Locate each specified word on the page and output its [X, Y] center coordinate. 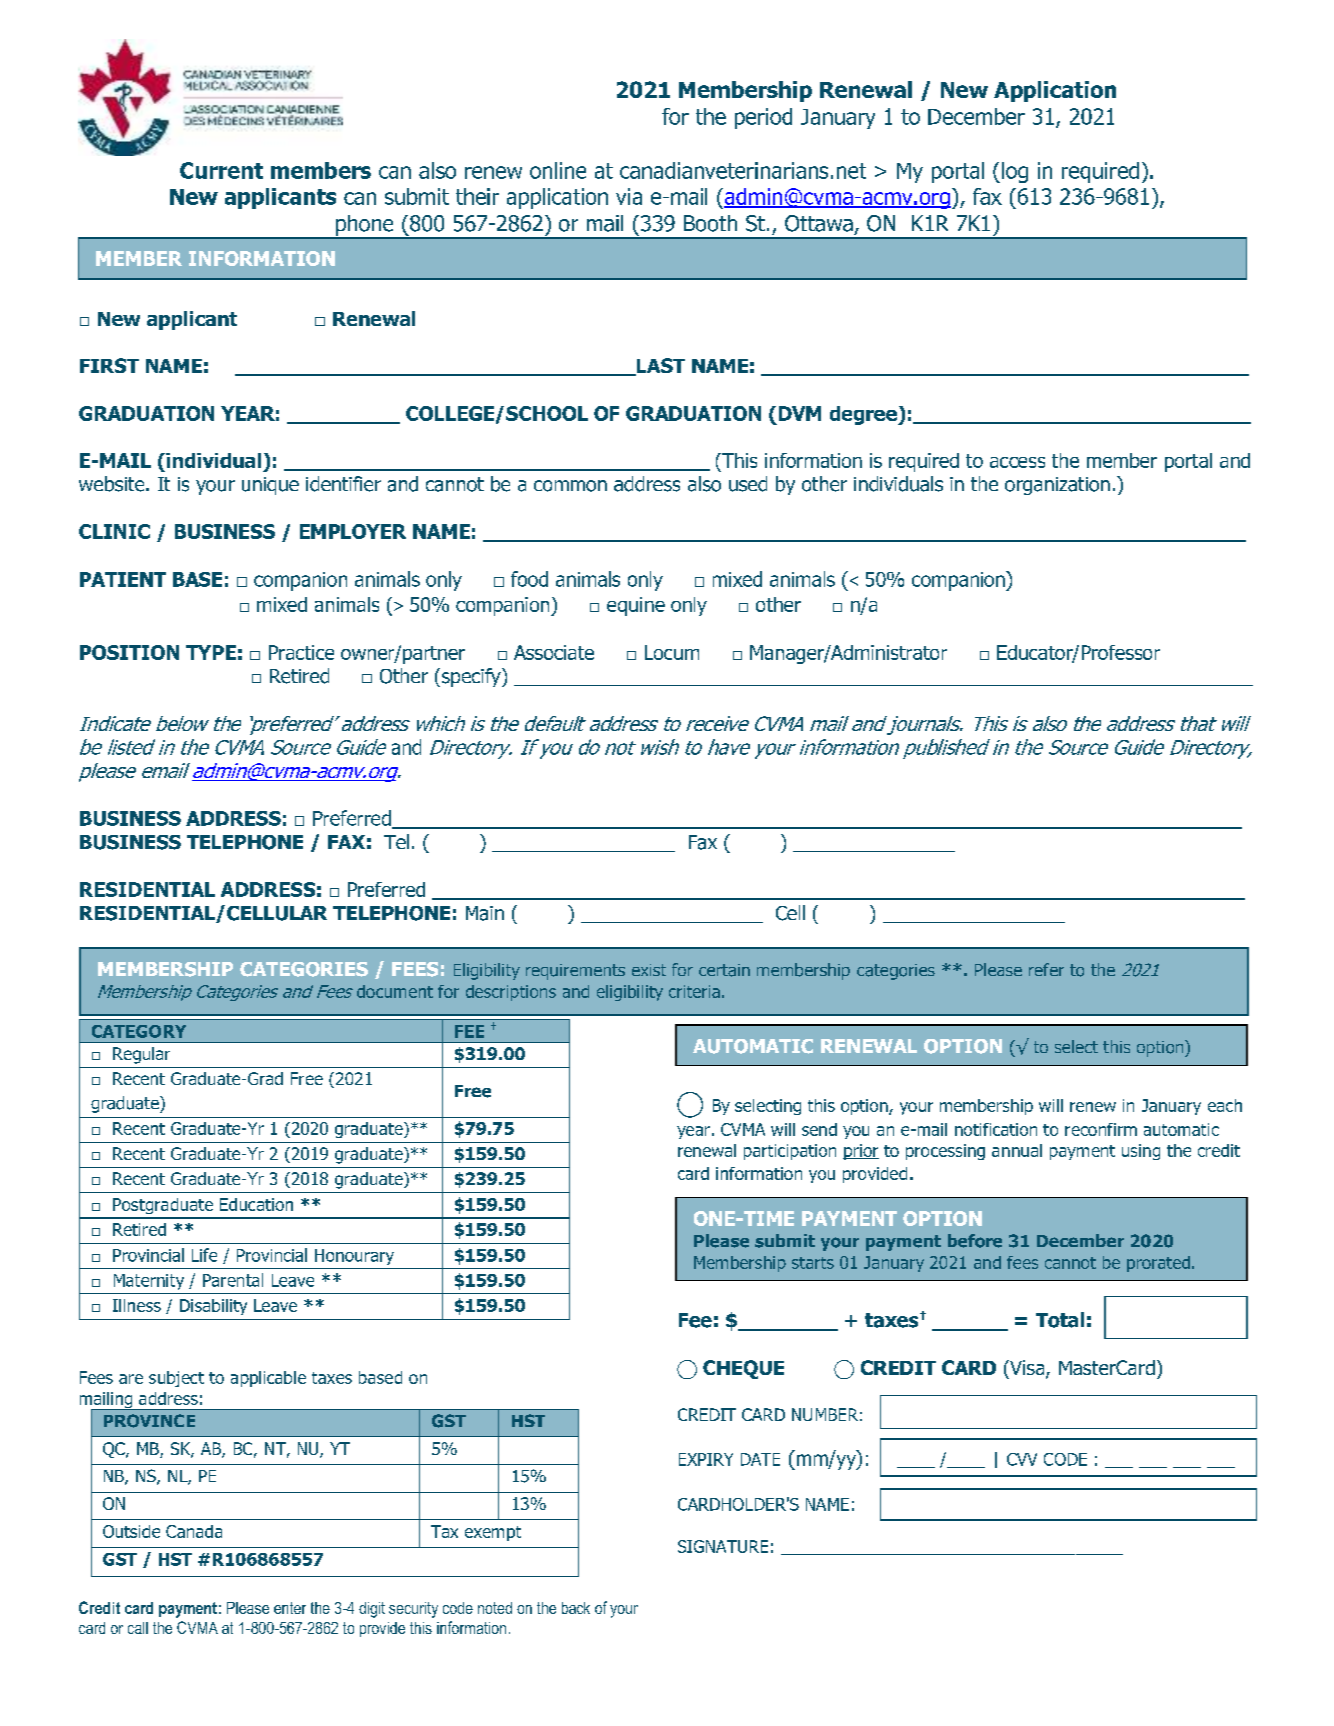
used [748, 484]
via [629, 196]
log [1015, 172]
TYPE [211, 652]
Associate [554, 652]
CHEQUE [743, 1369]
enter [290, 1608]
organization [1057, 486]
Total [1060, 1320]
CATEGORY [139, 1031]
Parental [233, 1280]
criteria [694, 991]
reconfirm [1101, 1129]
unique [270, 486]
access [1017, 462]
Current [221, 170]
